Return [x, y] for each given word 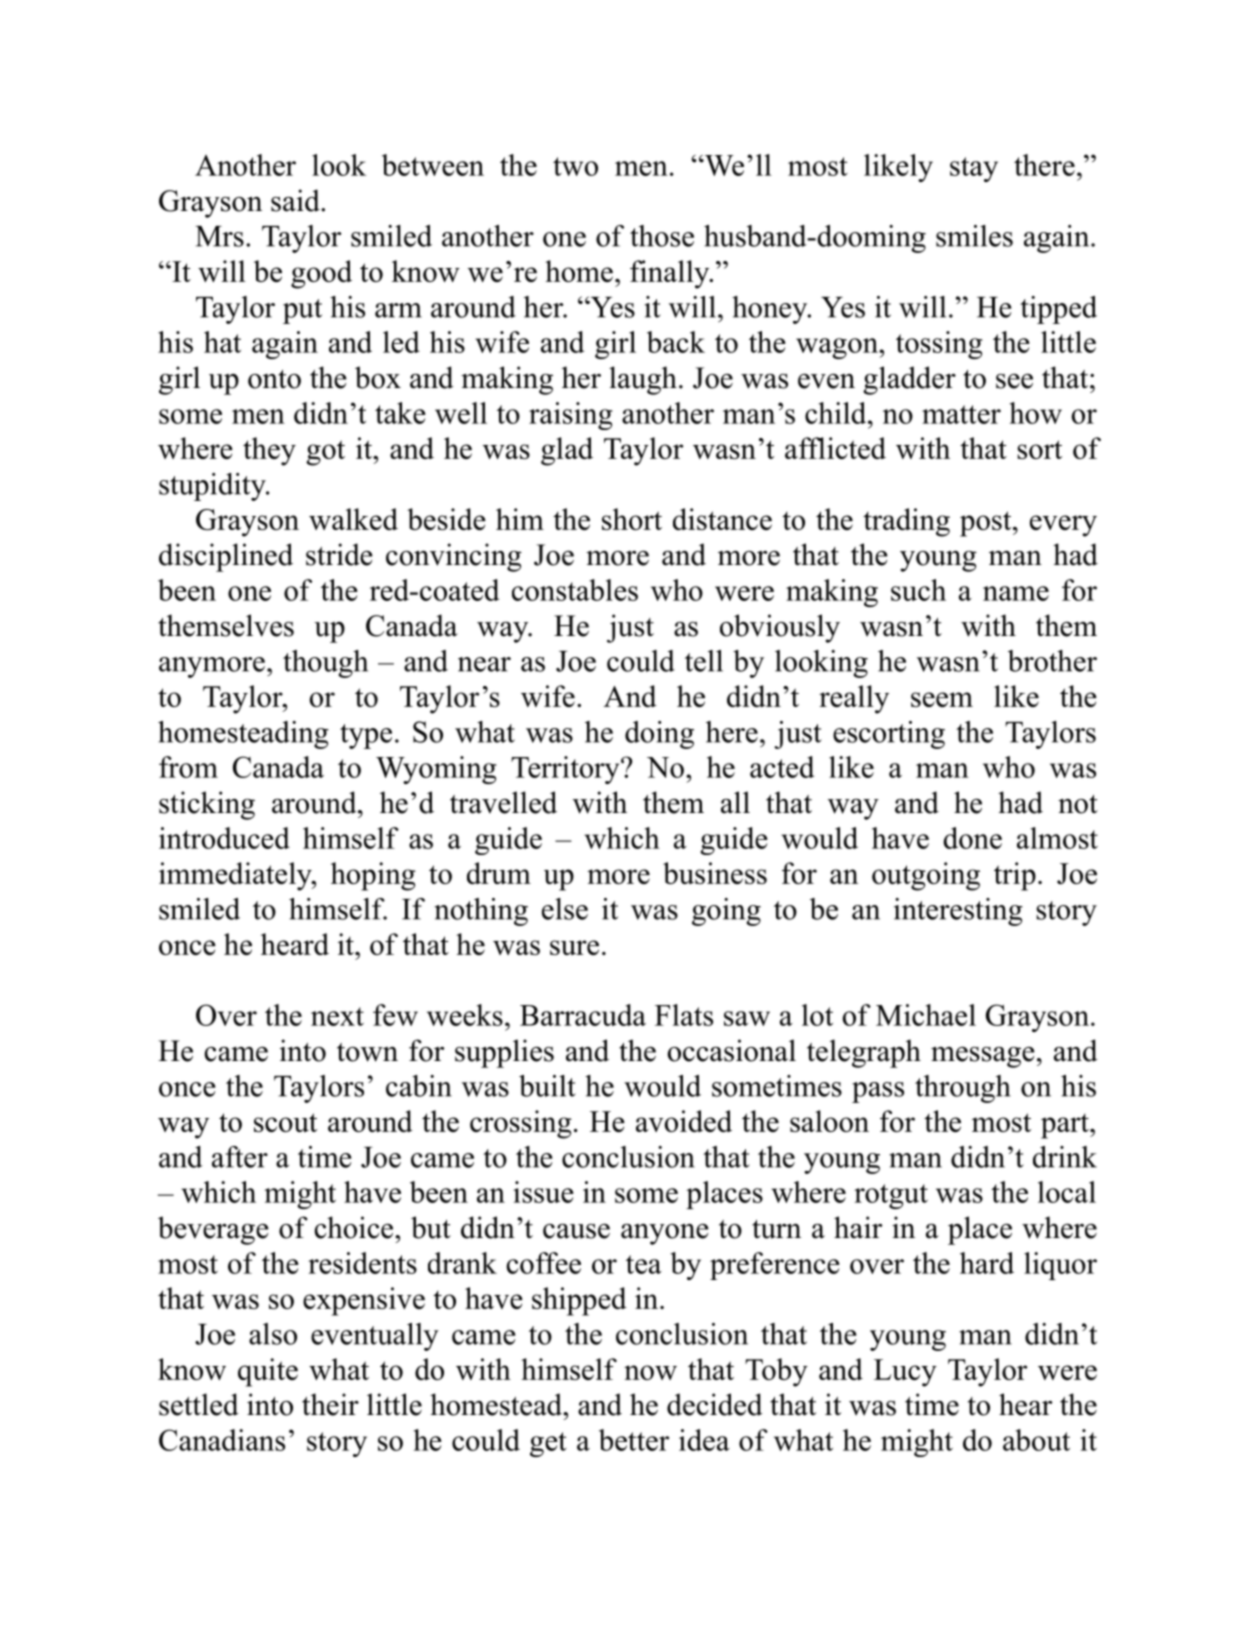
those [662, 236]
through [963, 1089]
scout [285, 1122]
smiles [974, 236]
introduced [224, 838]
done [972, 838]
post [987, 524]
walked [353, 519]
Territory [566, 770]
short [632, 519]
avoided [684, 1121]
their [330, 1404]
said [296, 200]
